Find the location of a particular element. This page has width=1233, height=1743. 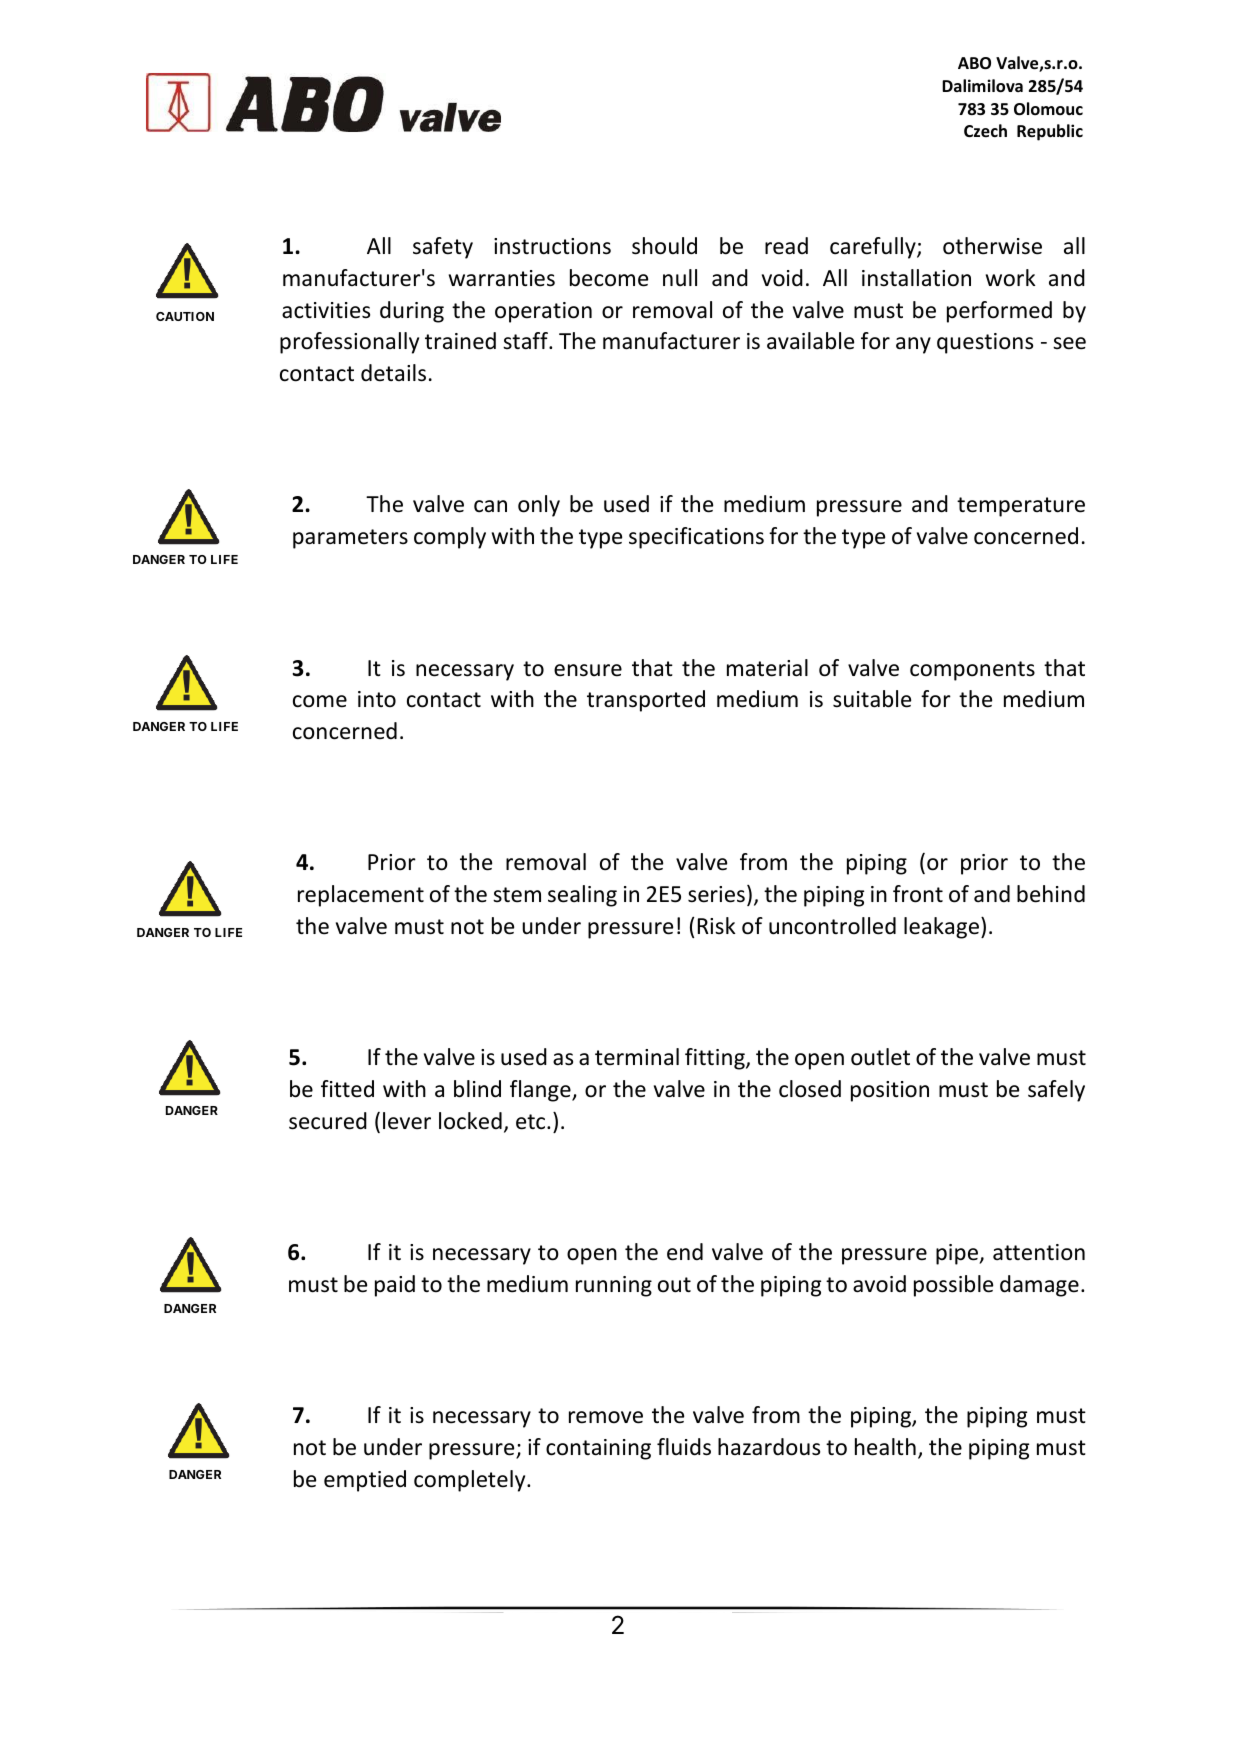

position is located at coordinates (890, 1091).
